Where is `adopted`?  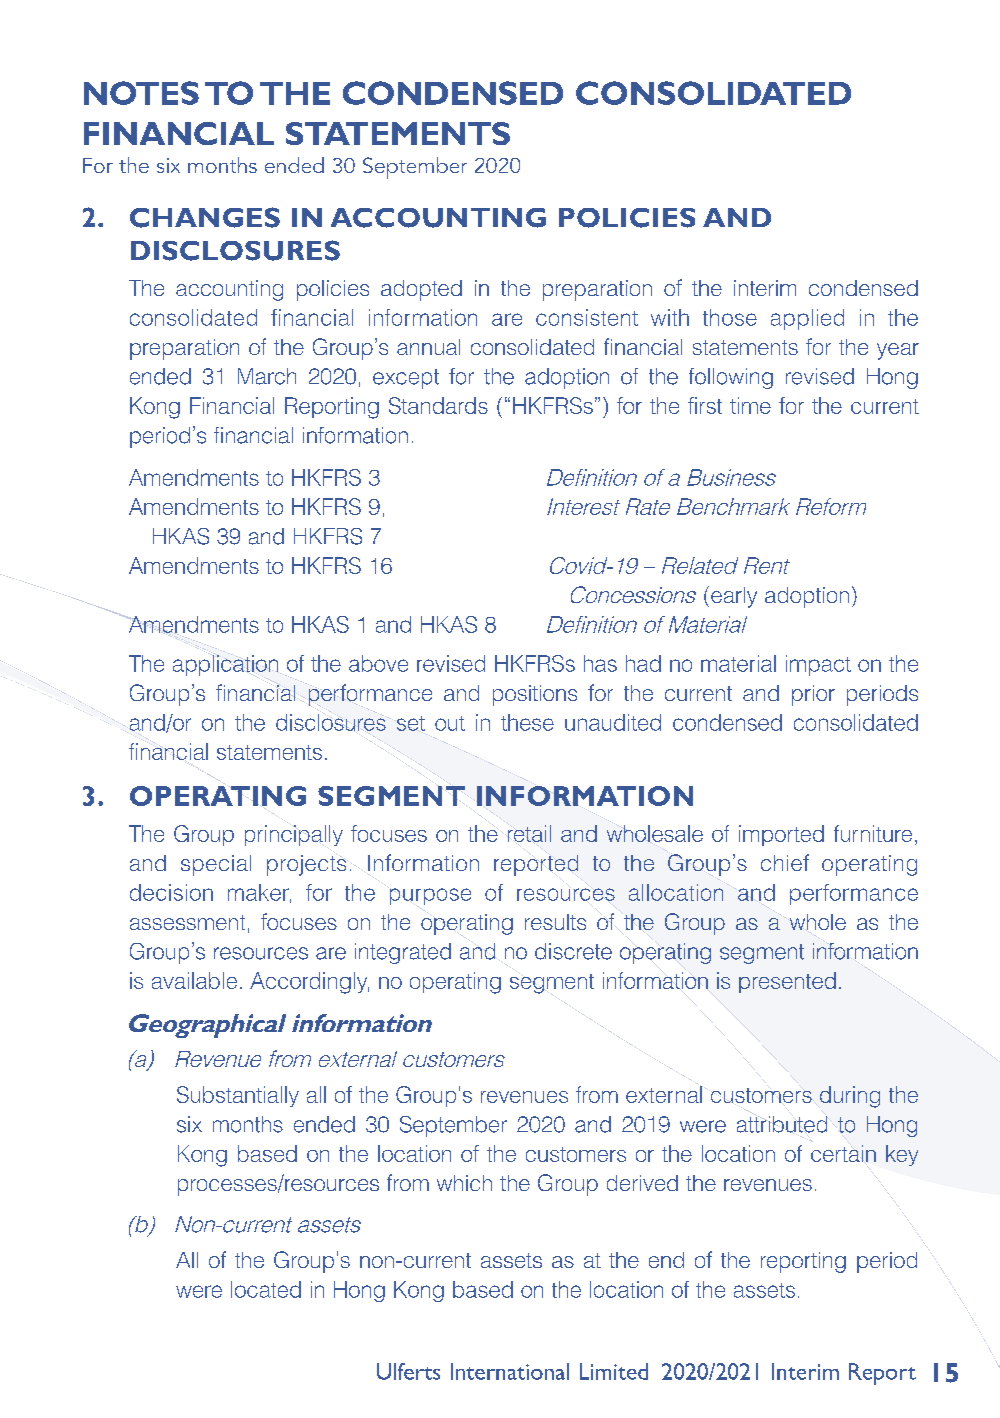
adopted is located at coordinates (421, 290).
